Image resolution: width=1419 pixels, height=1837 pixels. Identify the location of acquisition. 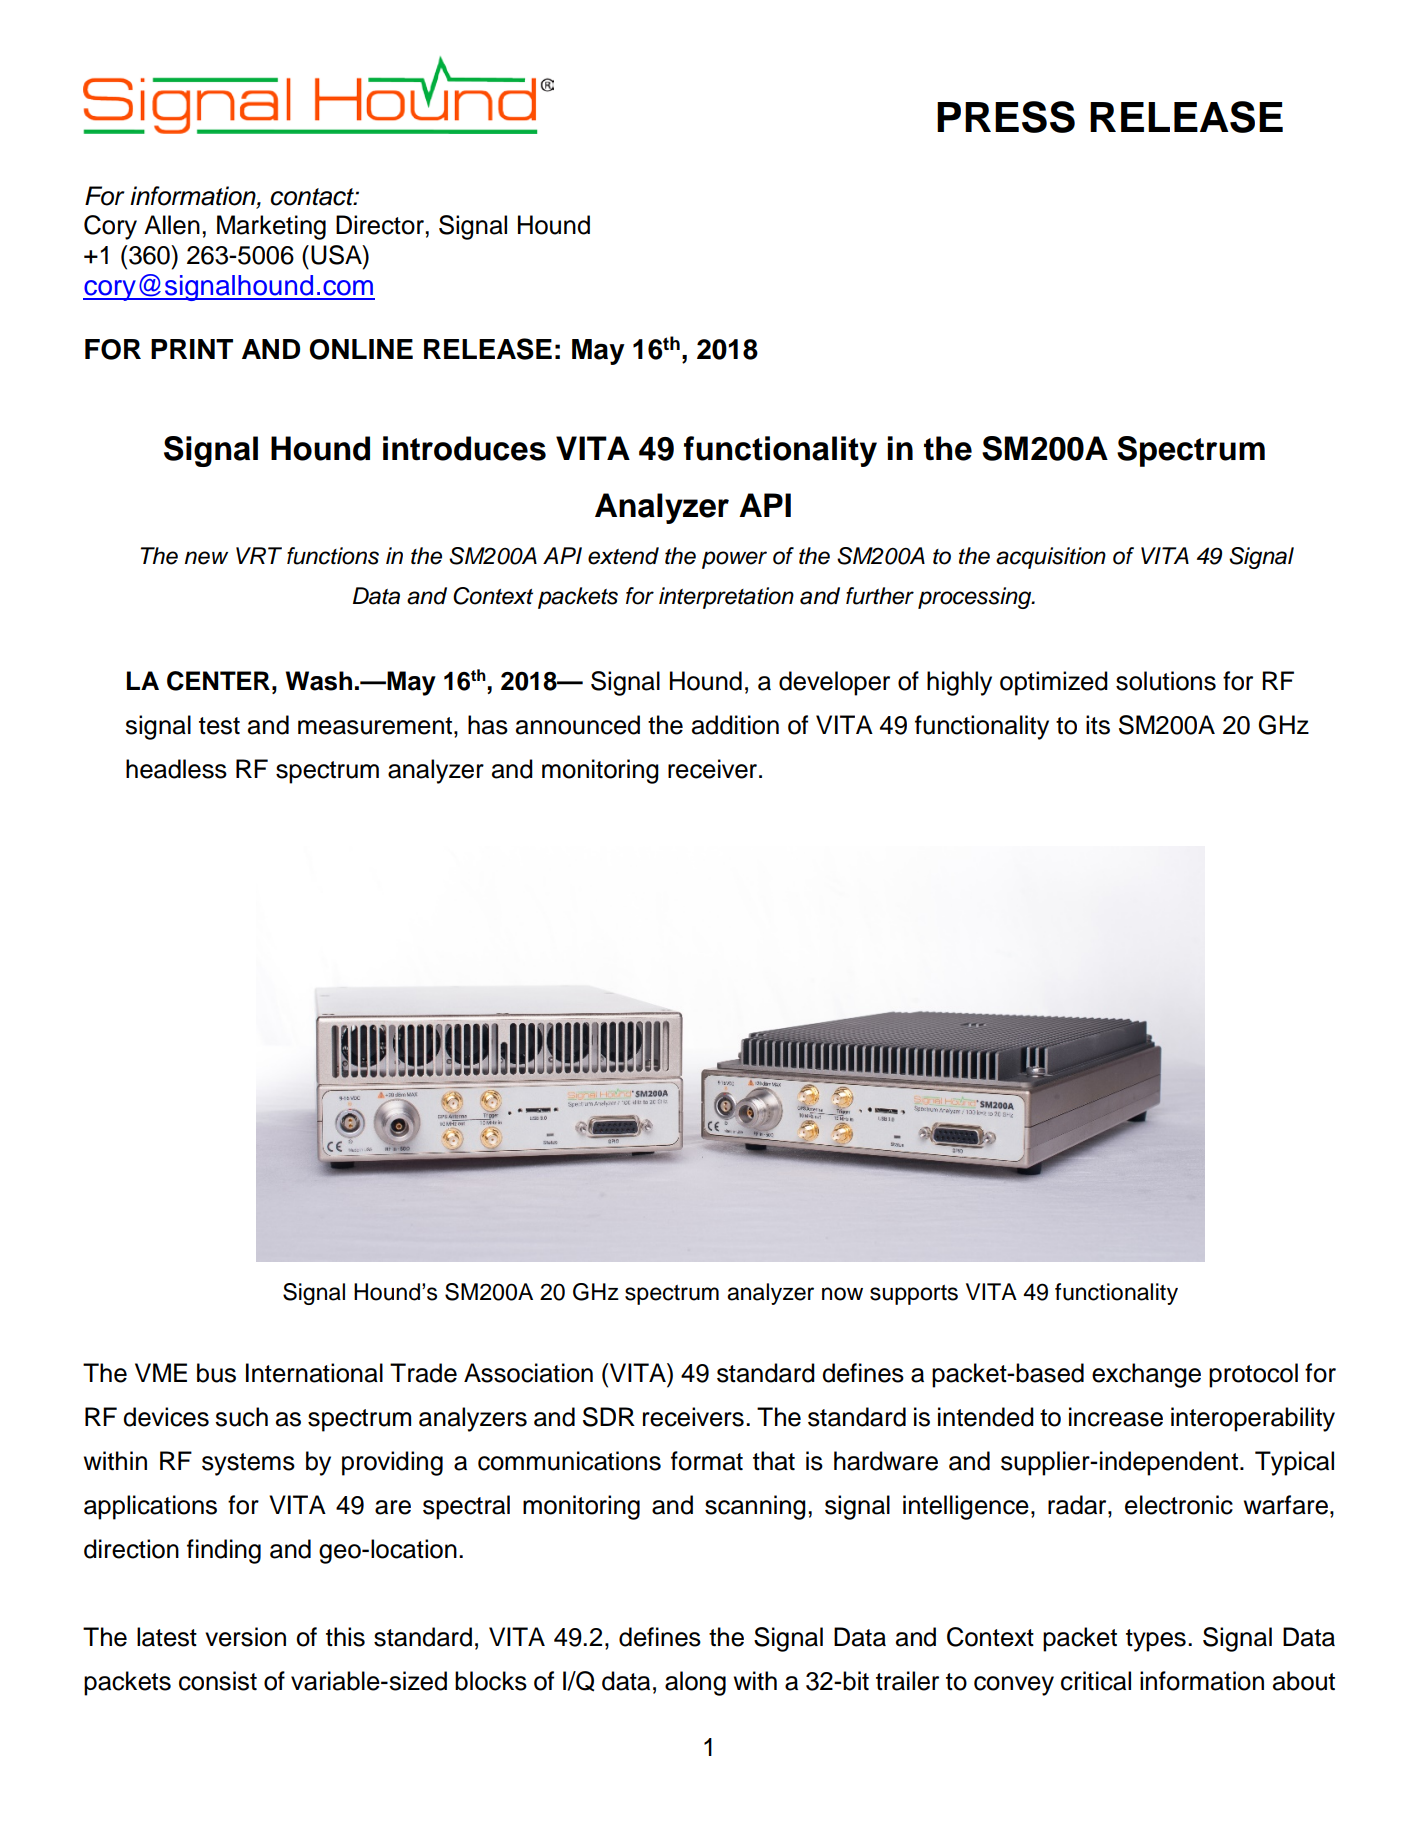
(1051, 558).
